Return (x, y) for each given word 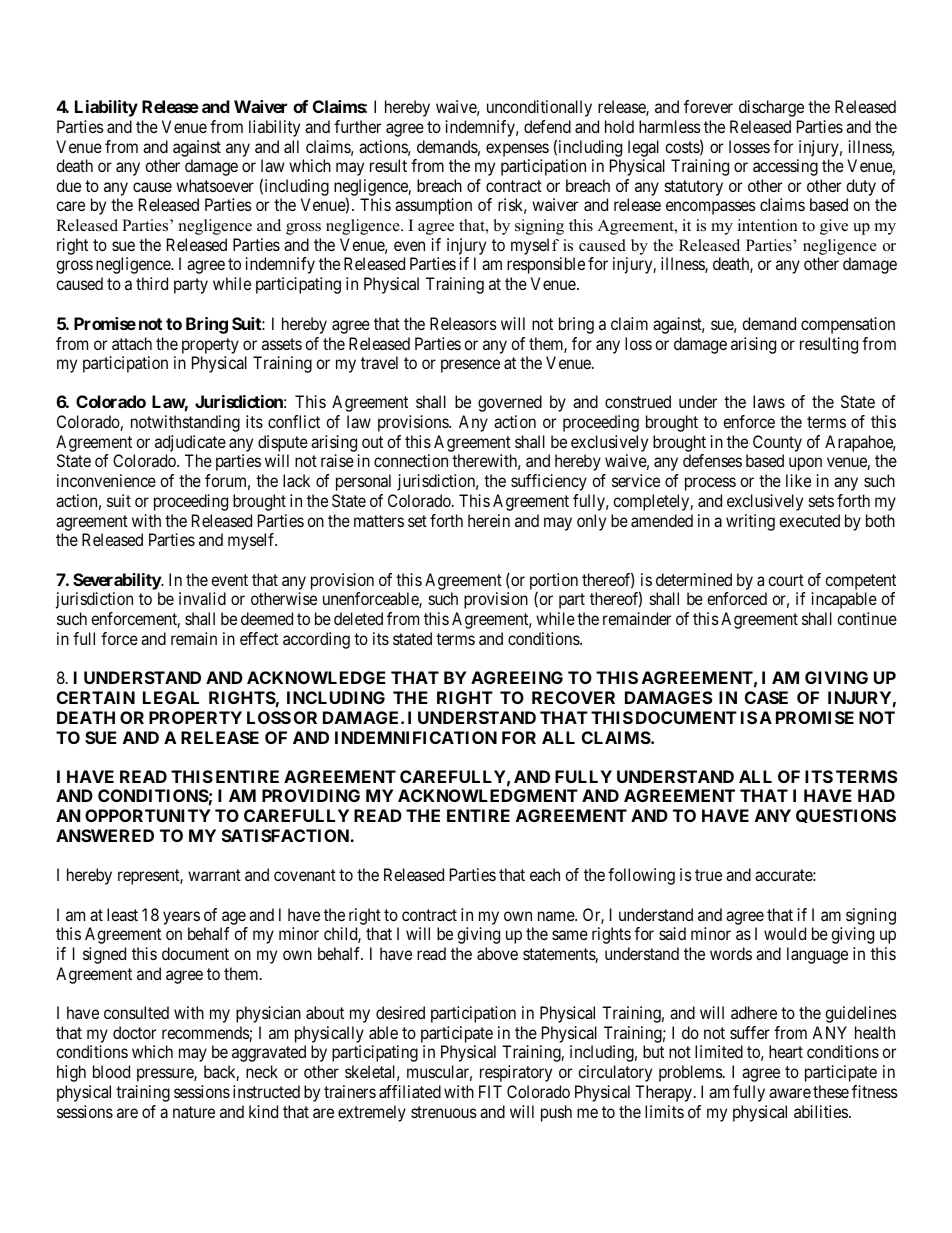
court (786, 580)
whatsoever (215, 185)
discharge (771, 108)
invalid (202, 598)
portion (554, 581)
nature (194, 1112)
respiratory (516, 1073)
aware (790, 1093)
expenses (517, 150)
